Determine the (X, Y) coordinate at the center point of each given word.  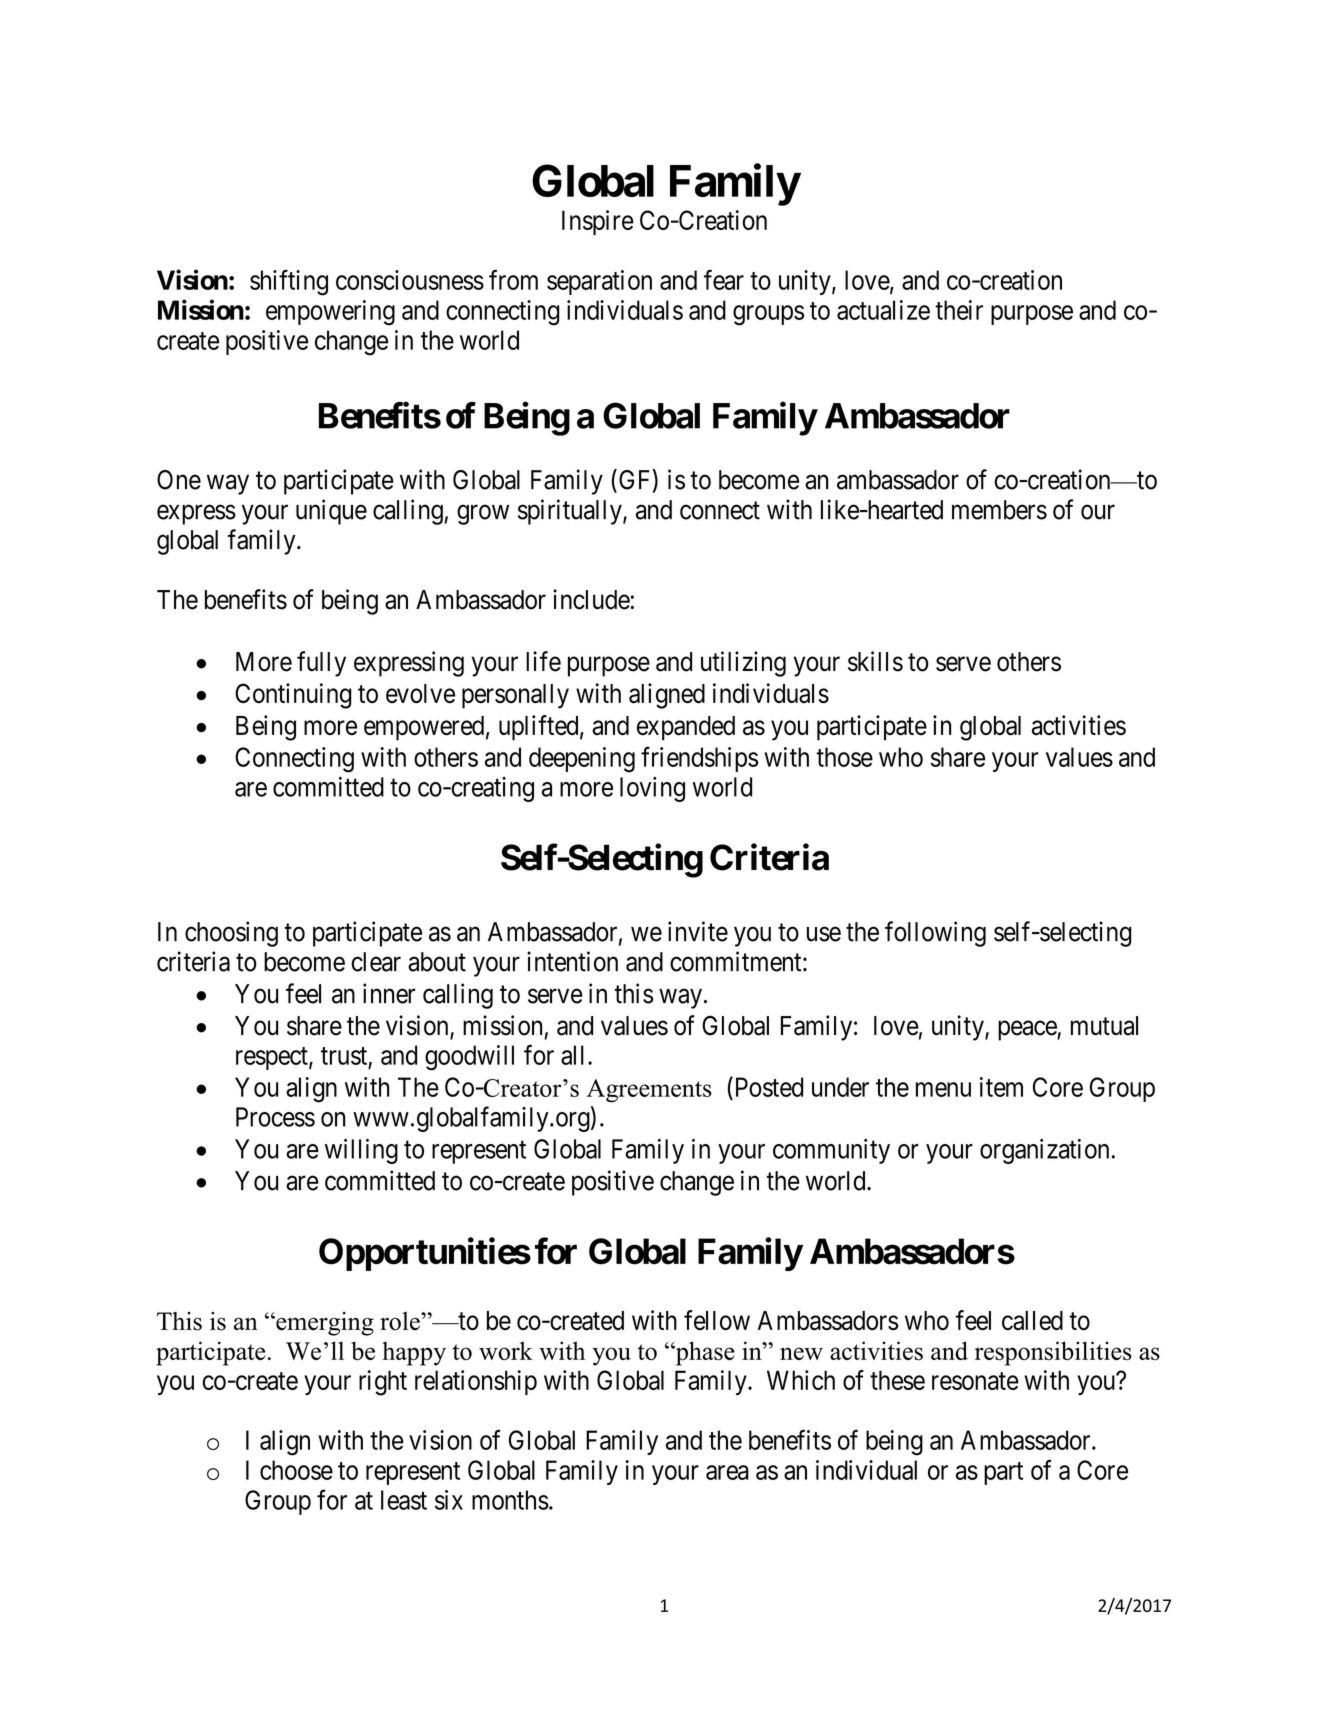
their (959, 310)
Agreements (649, 1091)
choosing (231, 934)
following (935, 934)
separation (599, 282)
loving (652, 789)
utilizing (743, 664)
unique (331, 512)
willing (361, 1151)
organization (1044, 1151)
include (592, 599)
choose (296, 1470)
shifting (289, 282)
